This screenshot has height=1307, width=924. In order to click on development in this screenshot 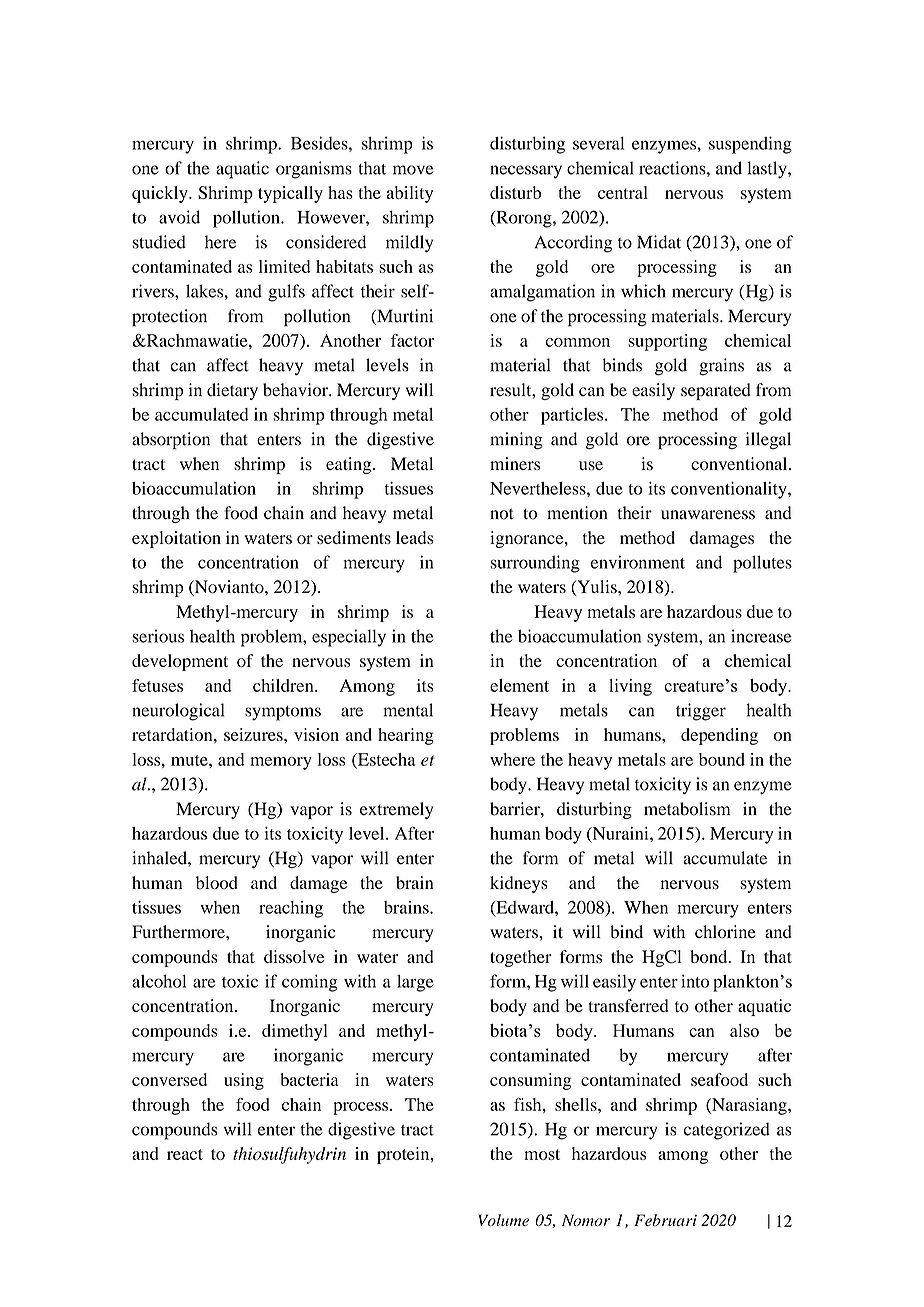, I will do `click(180, 662)`.
